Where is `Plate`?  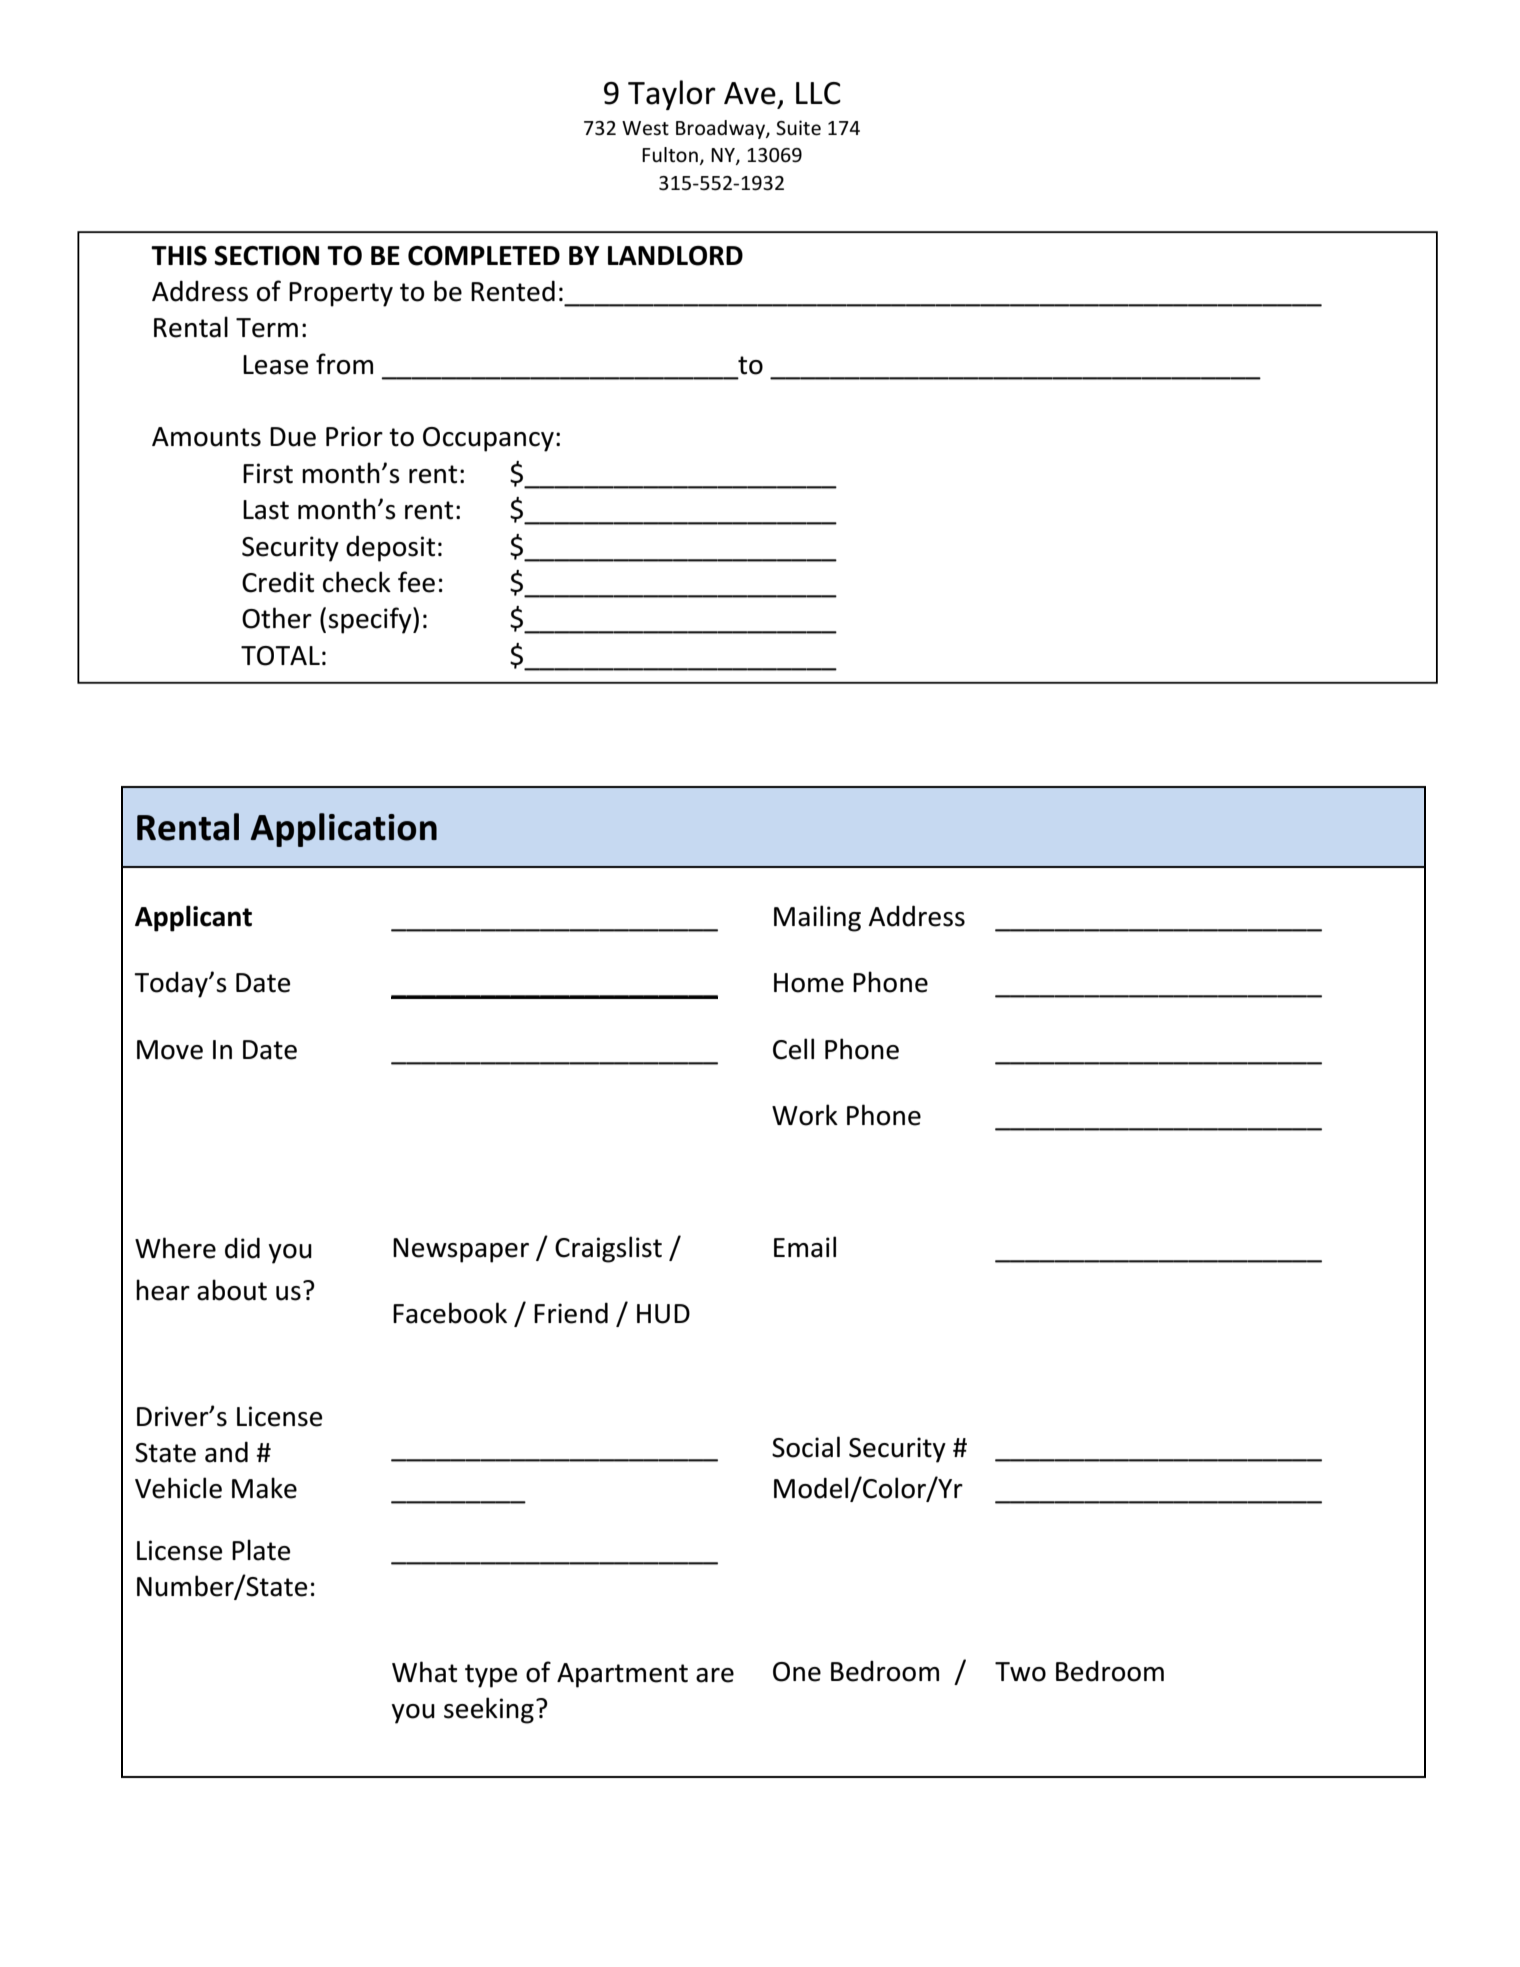
Plate is located at coordinates (261, 1550).
